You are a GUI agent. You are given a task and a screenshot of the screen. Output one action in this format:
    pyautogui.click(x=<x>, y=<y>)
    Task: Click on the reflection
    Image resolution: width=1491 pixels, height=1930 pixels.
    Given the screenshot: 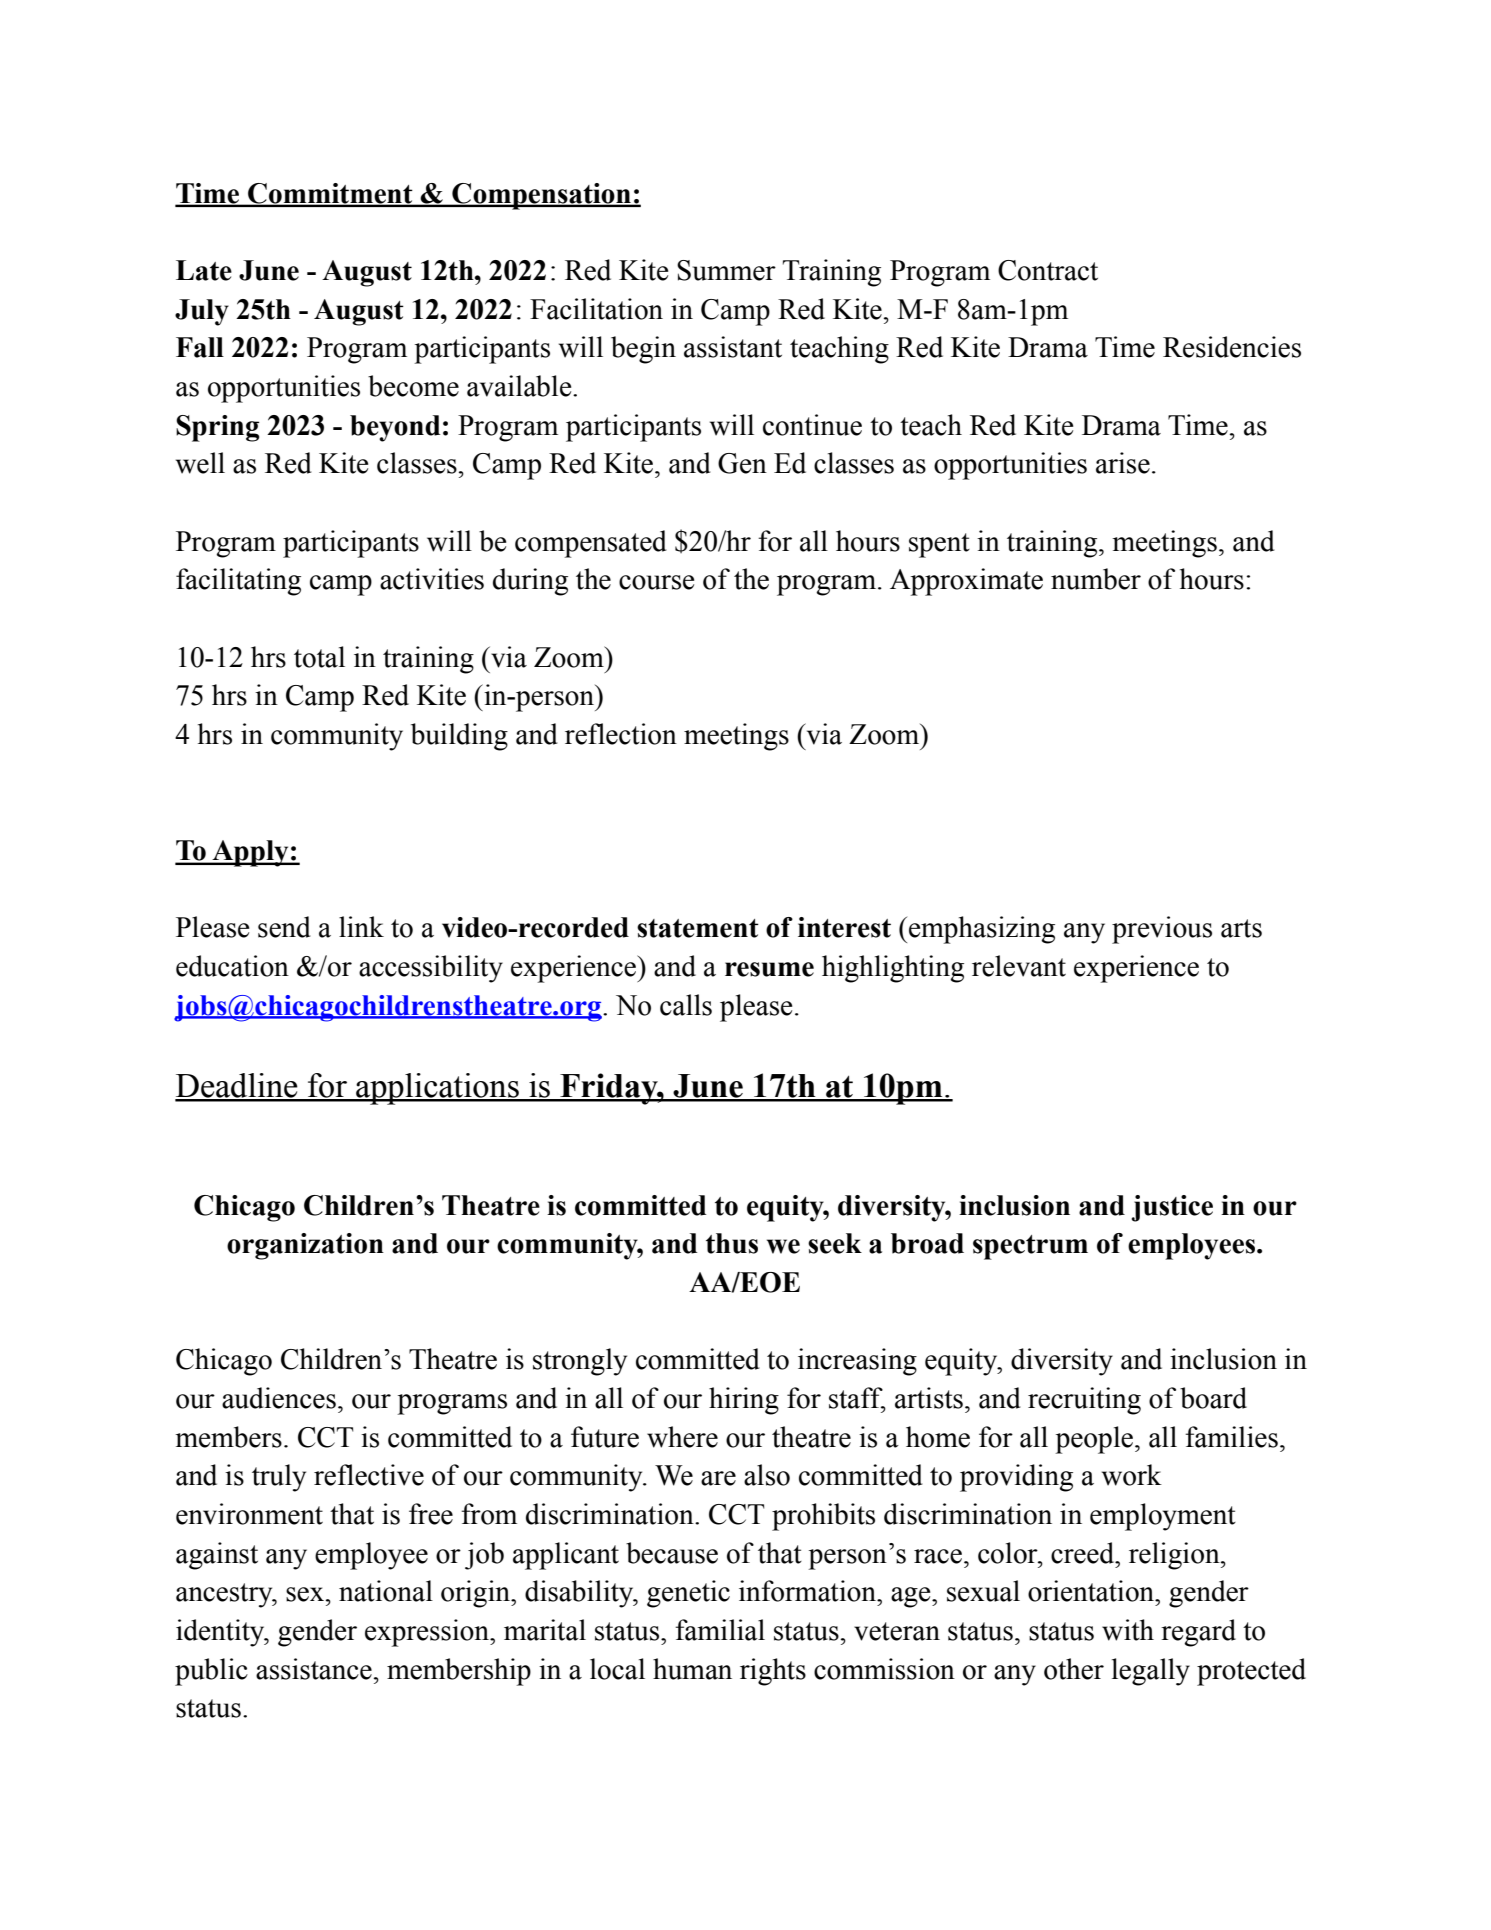 What is the action you would take?
    pyautogui.click(x=621, y=734)
